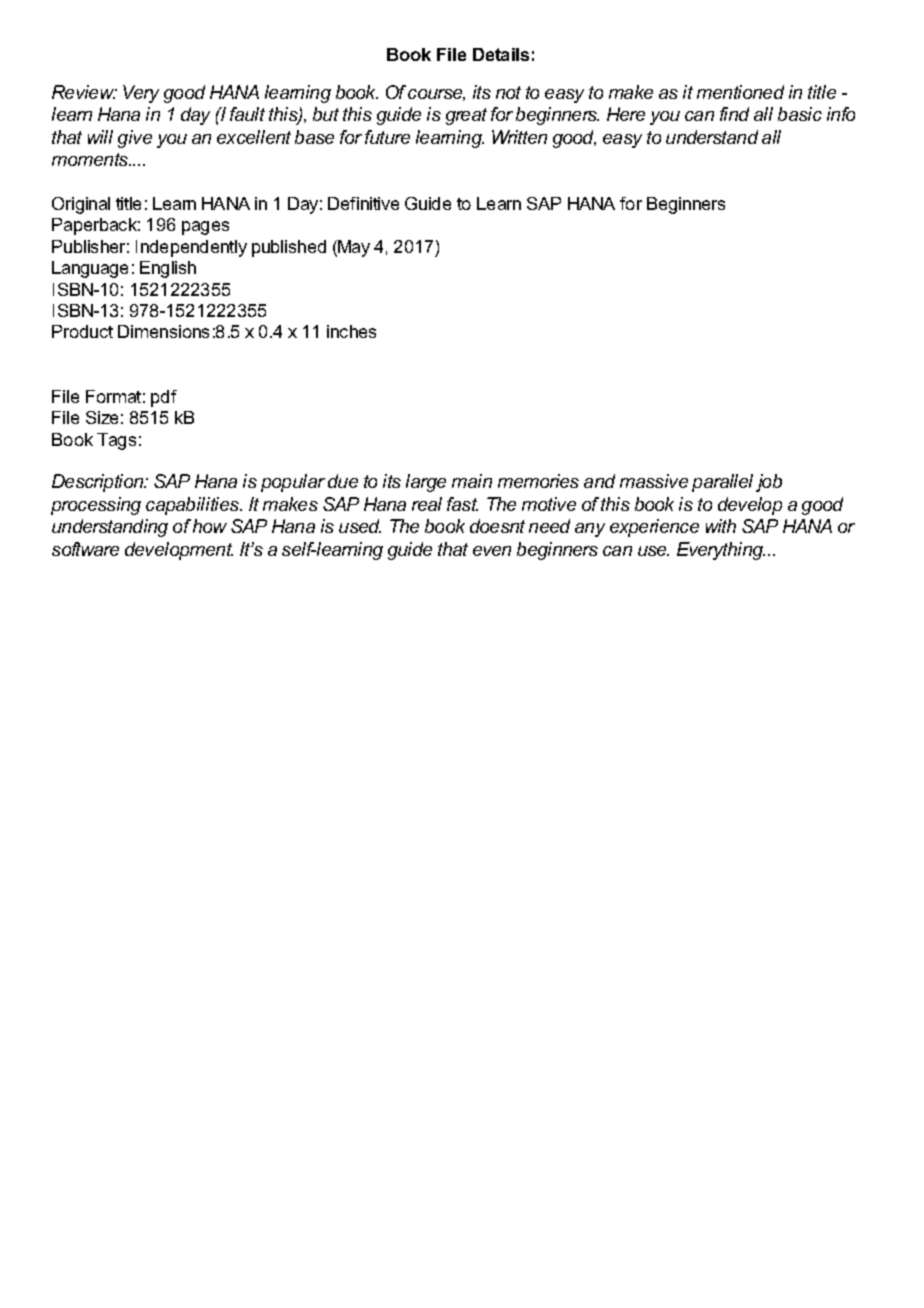 This image has width=924, height=1308. I want to click on inches, so click(351, 331).
